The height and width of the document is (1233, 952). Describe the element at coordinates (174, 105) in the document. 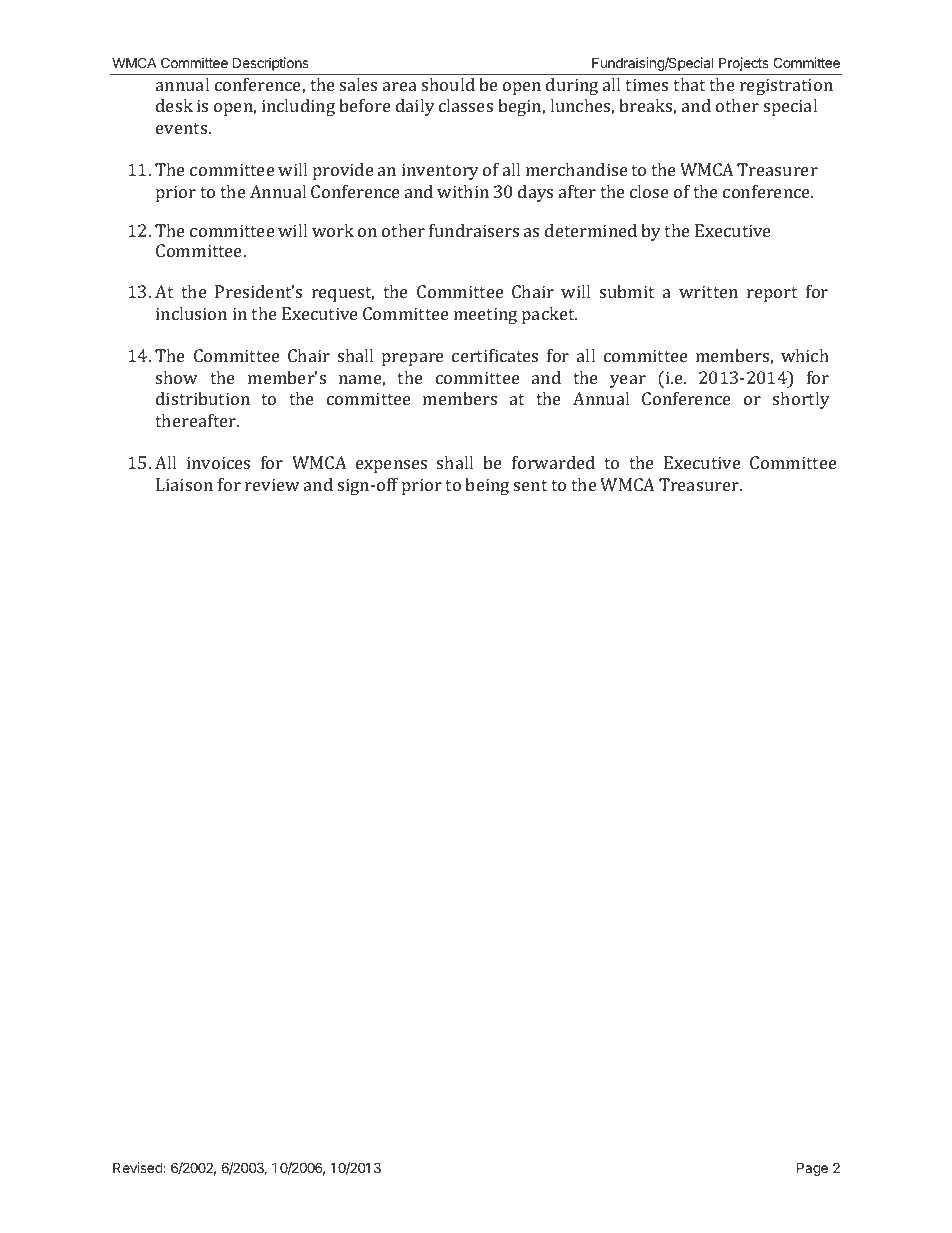

I see `desk` at that location.
